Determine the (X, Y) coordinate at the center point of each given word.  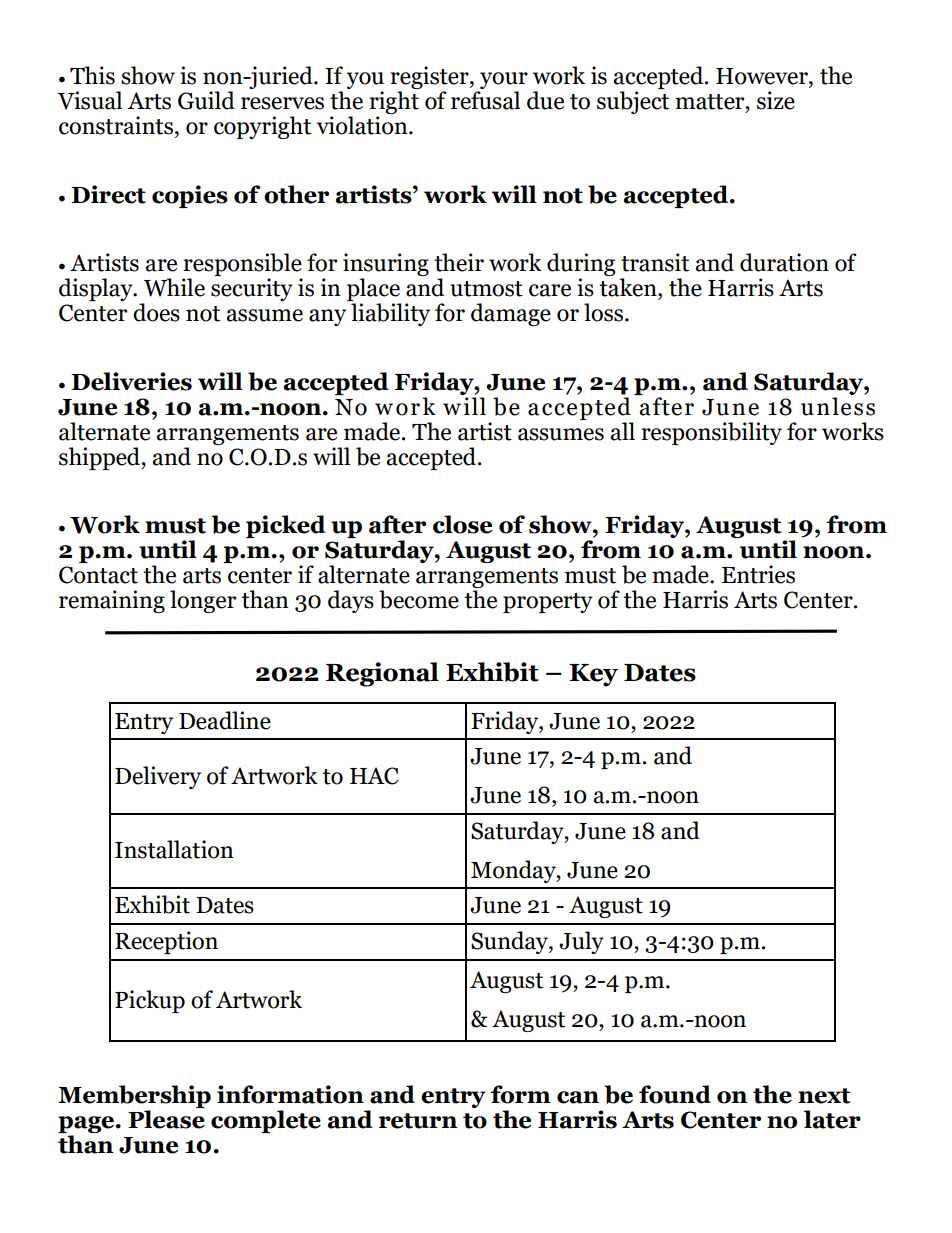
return (418, 1121)
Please (166, 1119)
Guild (206, 100)
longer (203, 601)
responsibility (711, 433)
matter (711, 102)
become (419, 599)
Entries (758, 574)
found (675, 1094)
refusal (485, 99)
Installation (174, 849)
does (156, 312)
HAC (374, 776)
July (581, 942)
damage (511, 314)
